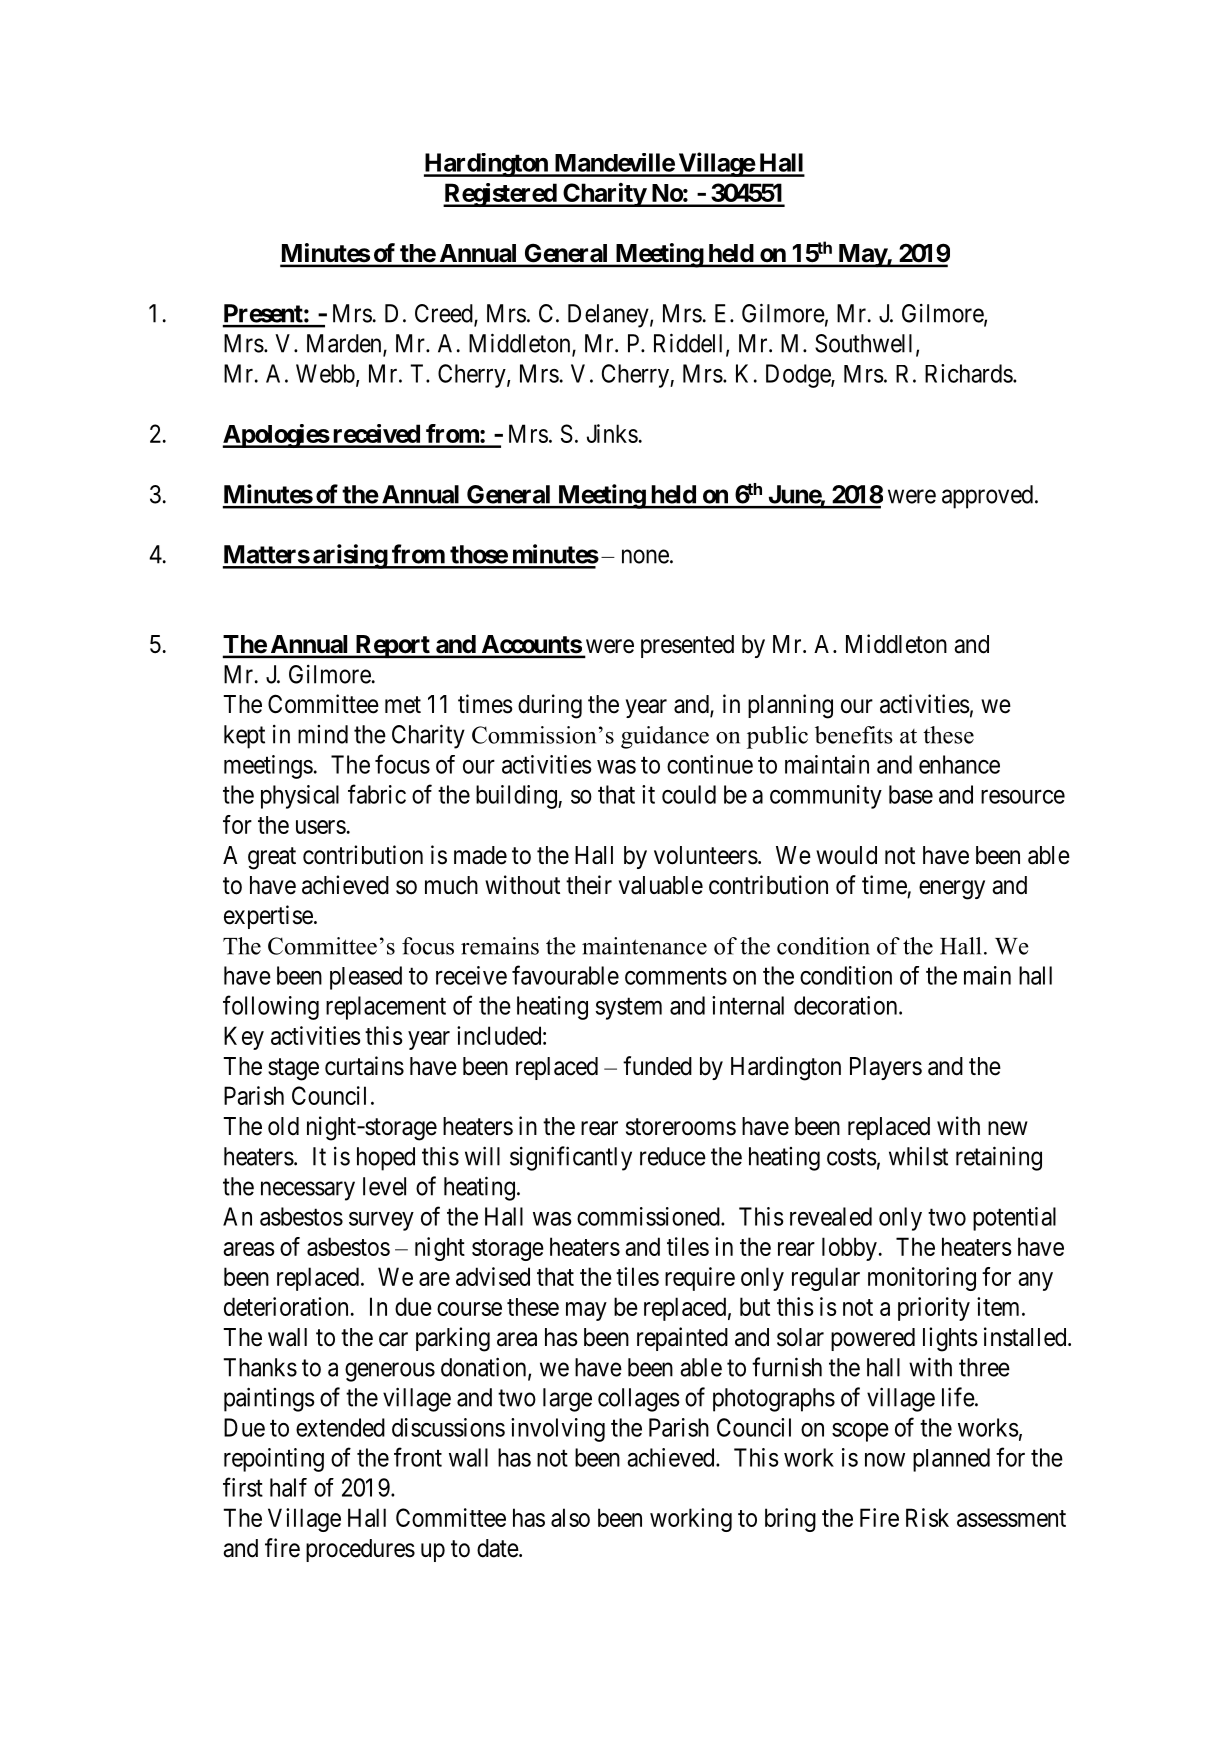 This screenshot has height=1737, width=1228. What do you see at coordinates (922, 1279) in the screenshot?
I see `monitoring` at bounding box center [922, 1279].
